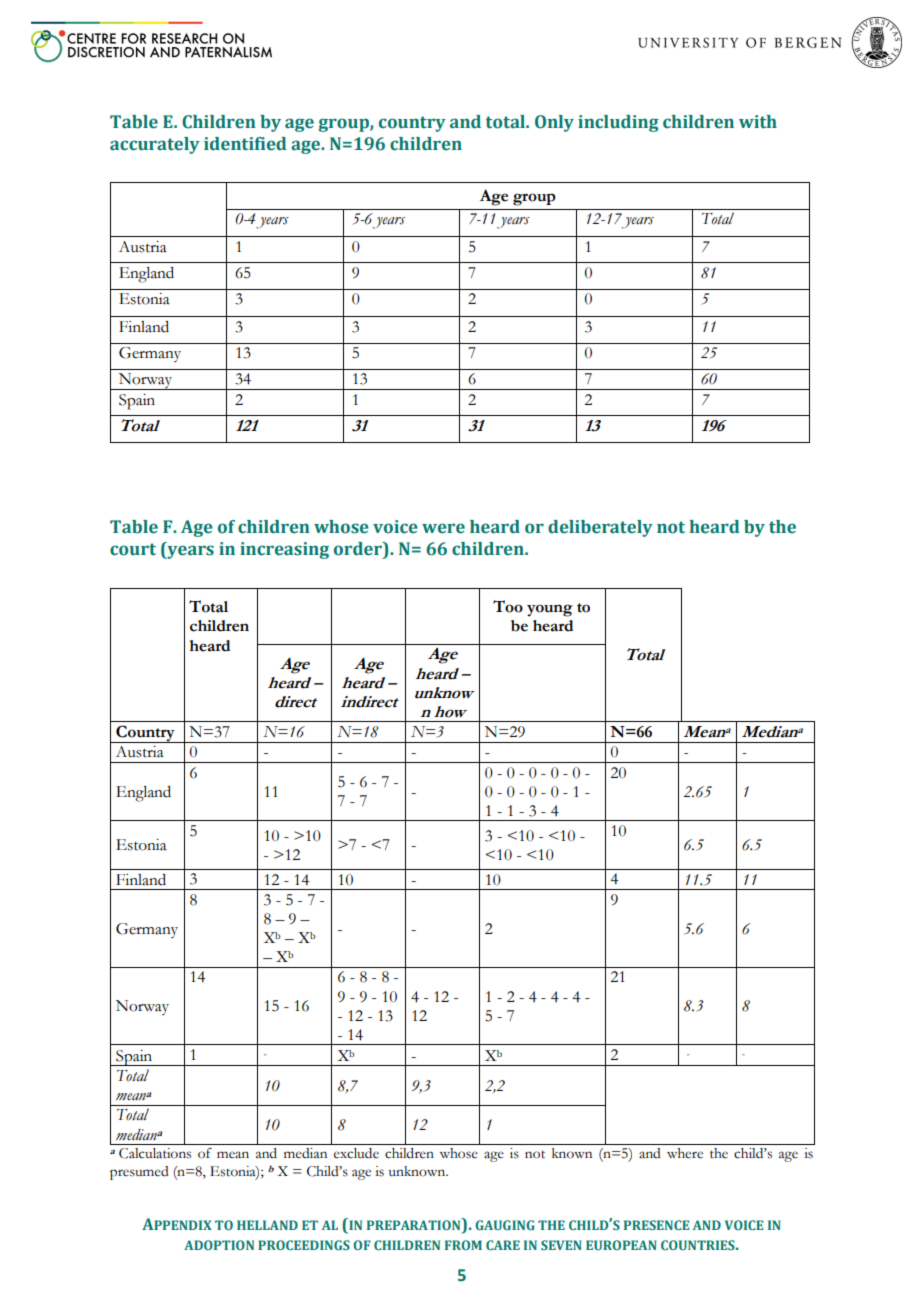 This screenshot has width=924, height=1308. I want to click on exclude, so click(356, 1153).
